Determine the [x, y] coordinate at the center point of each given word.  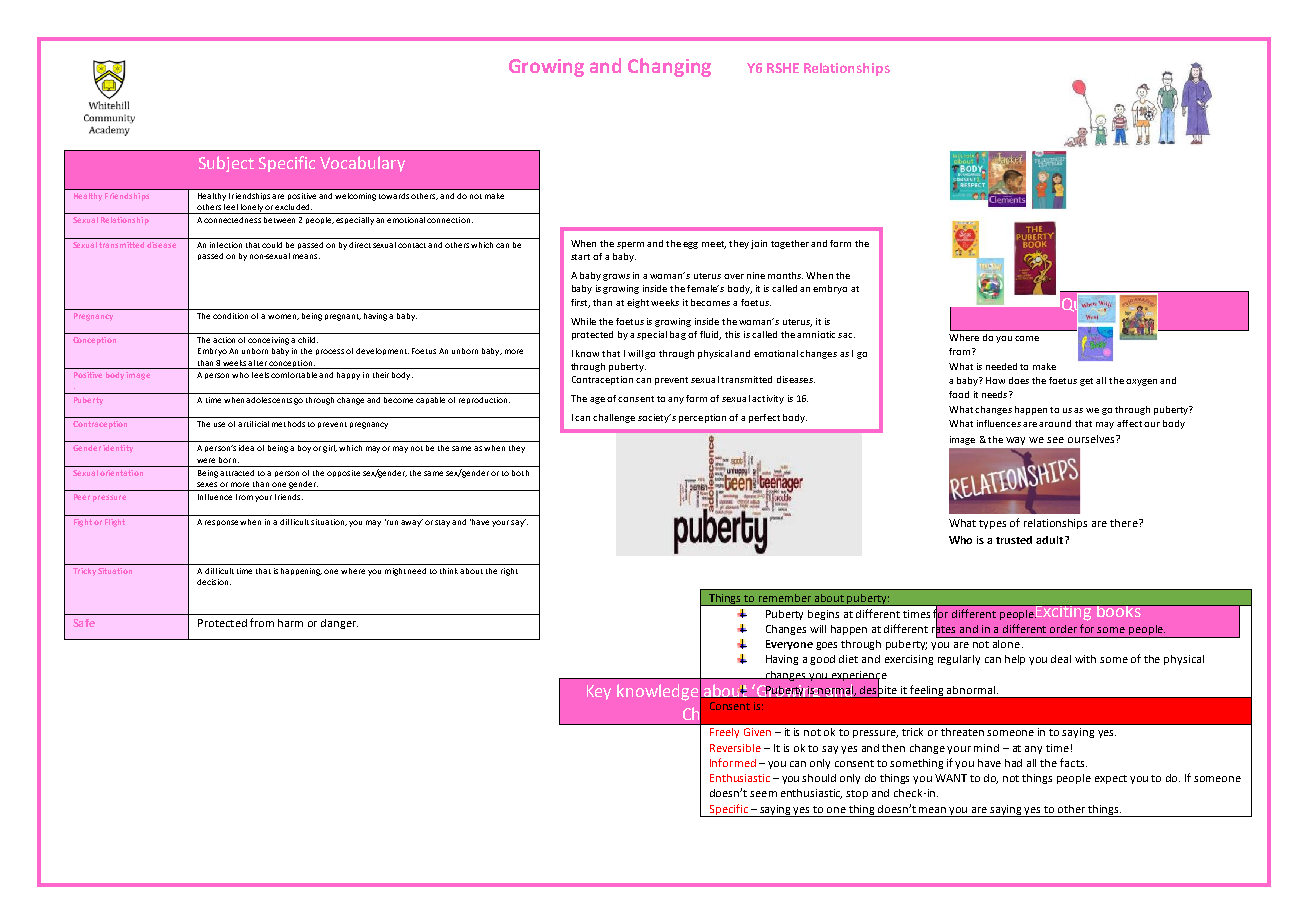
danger [339, 624]
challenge [614, 418]
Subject [226, 164]
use [219, 424]
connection [448, 220]
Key [599, 692]
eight [638, 303]
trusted [1014, 540]
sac [846, 335]
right [509, 572]
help [1015, 660]
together [790, 244]
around [1055, 423]
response [223, 523]
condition [230, 316]
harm [290, 623]
